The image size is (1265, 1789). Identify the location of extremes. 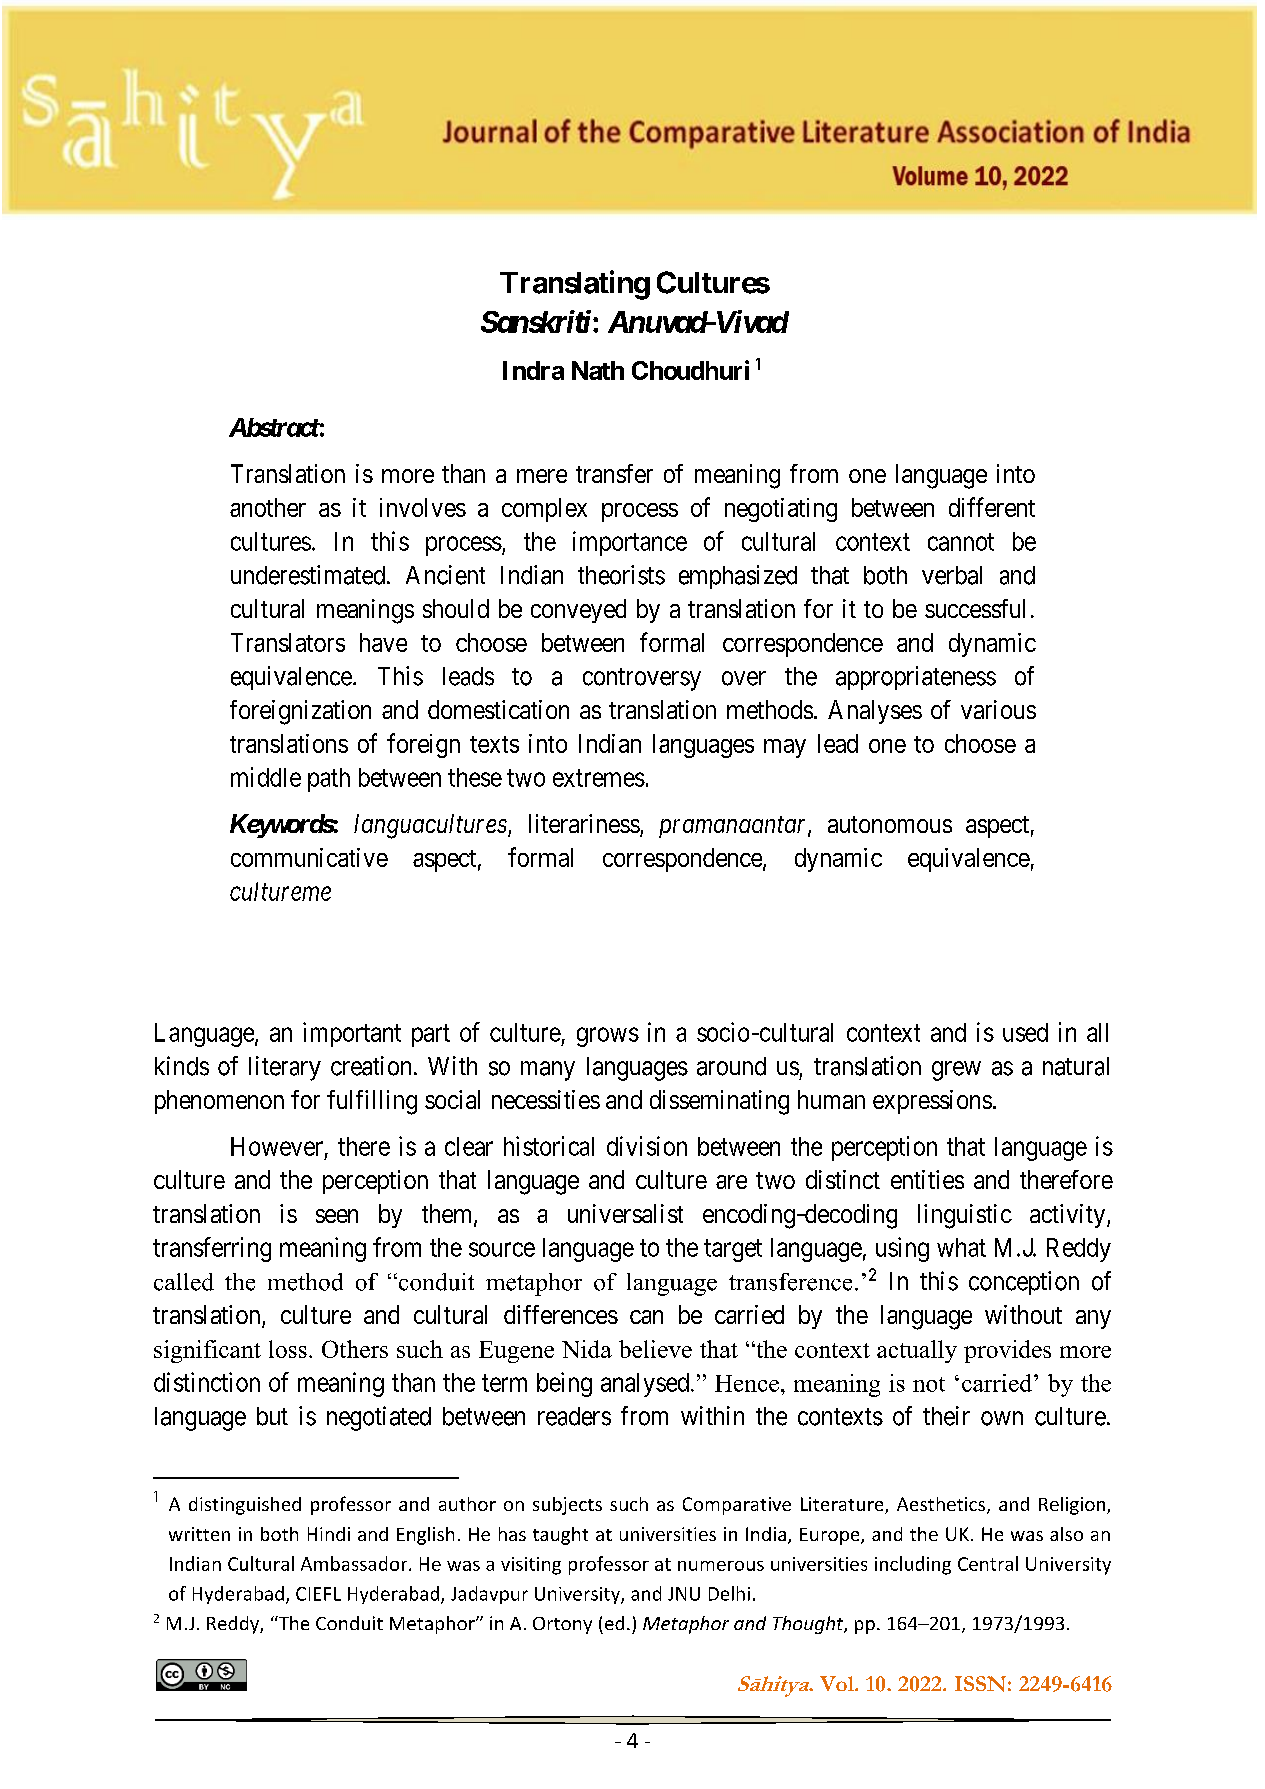
(599, 778).
